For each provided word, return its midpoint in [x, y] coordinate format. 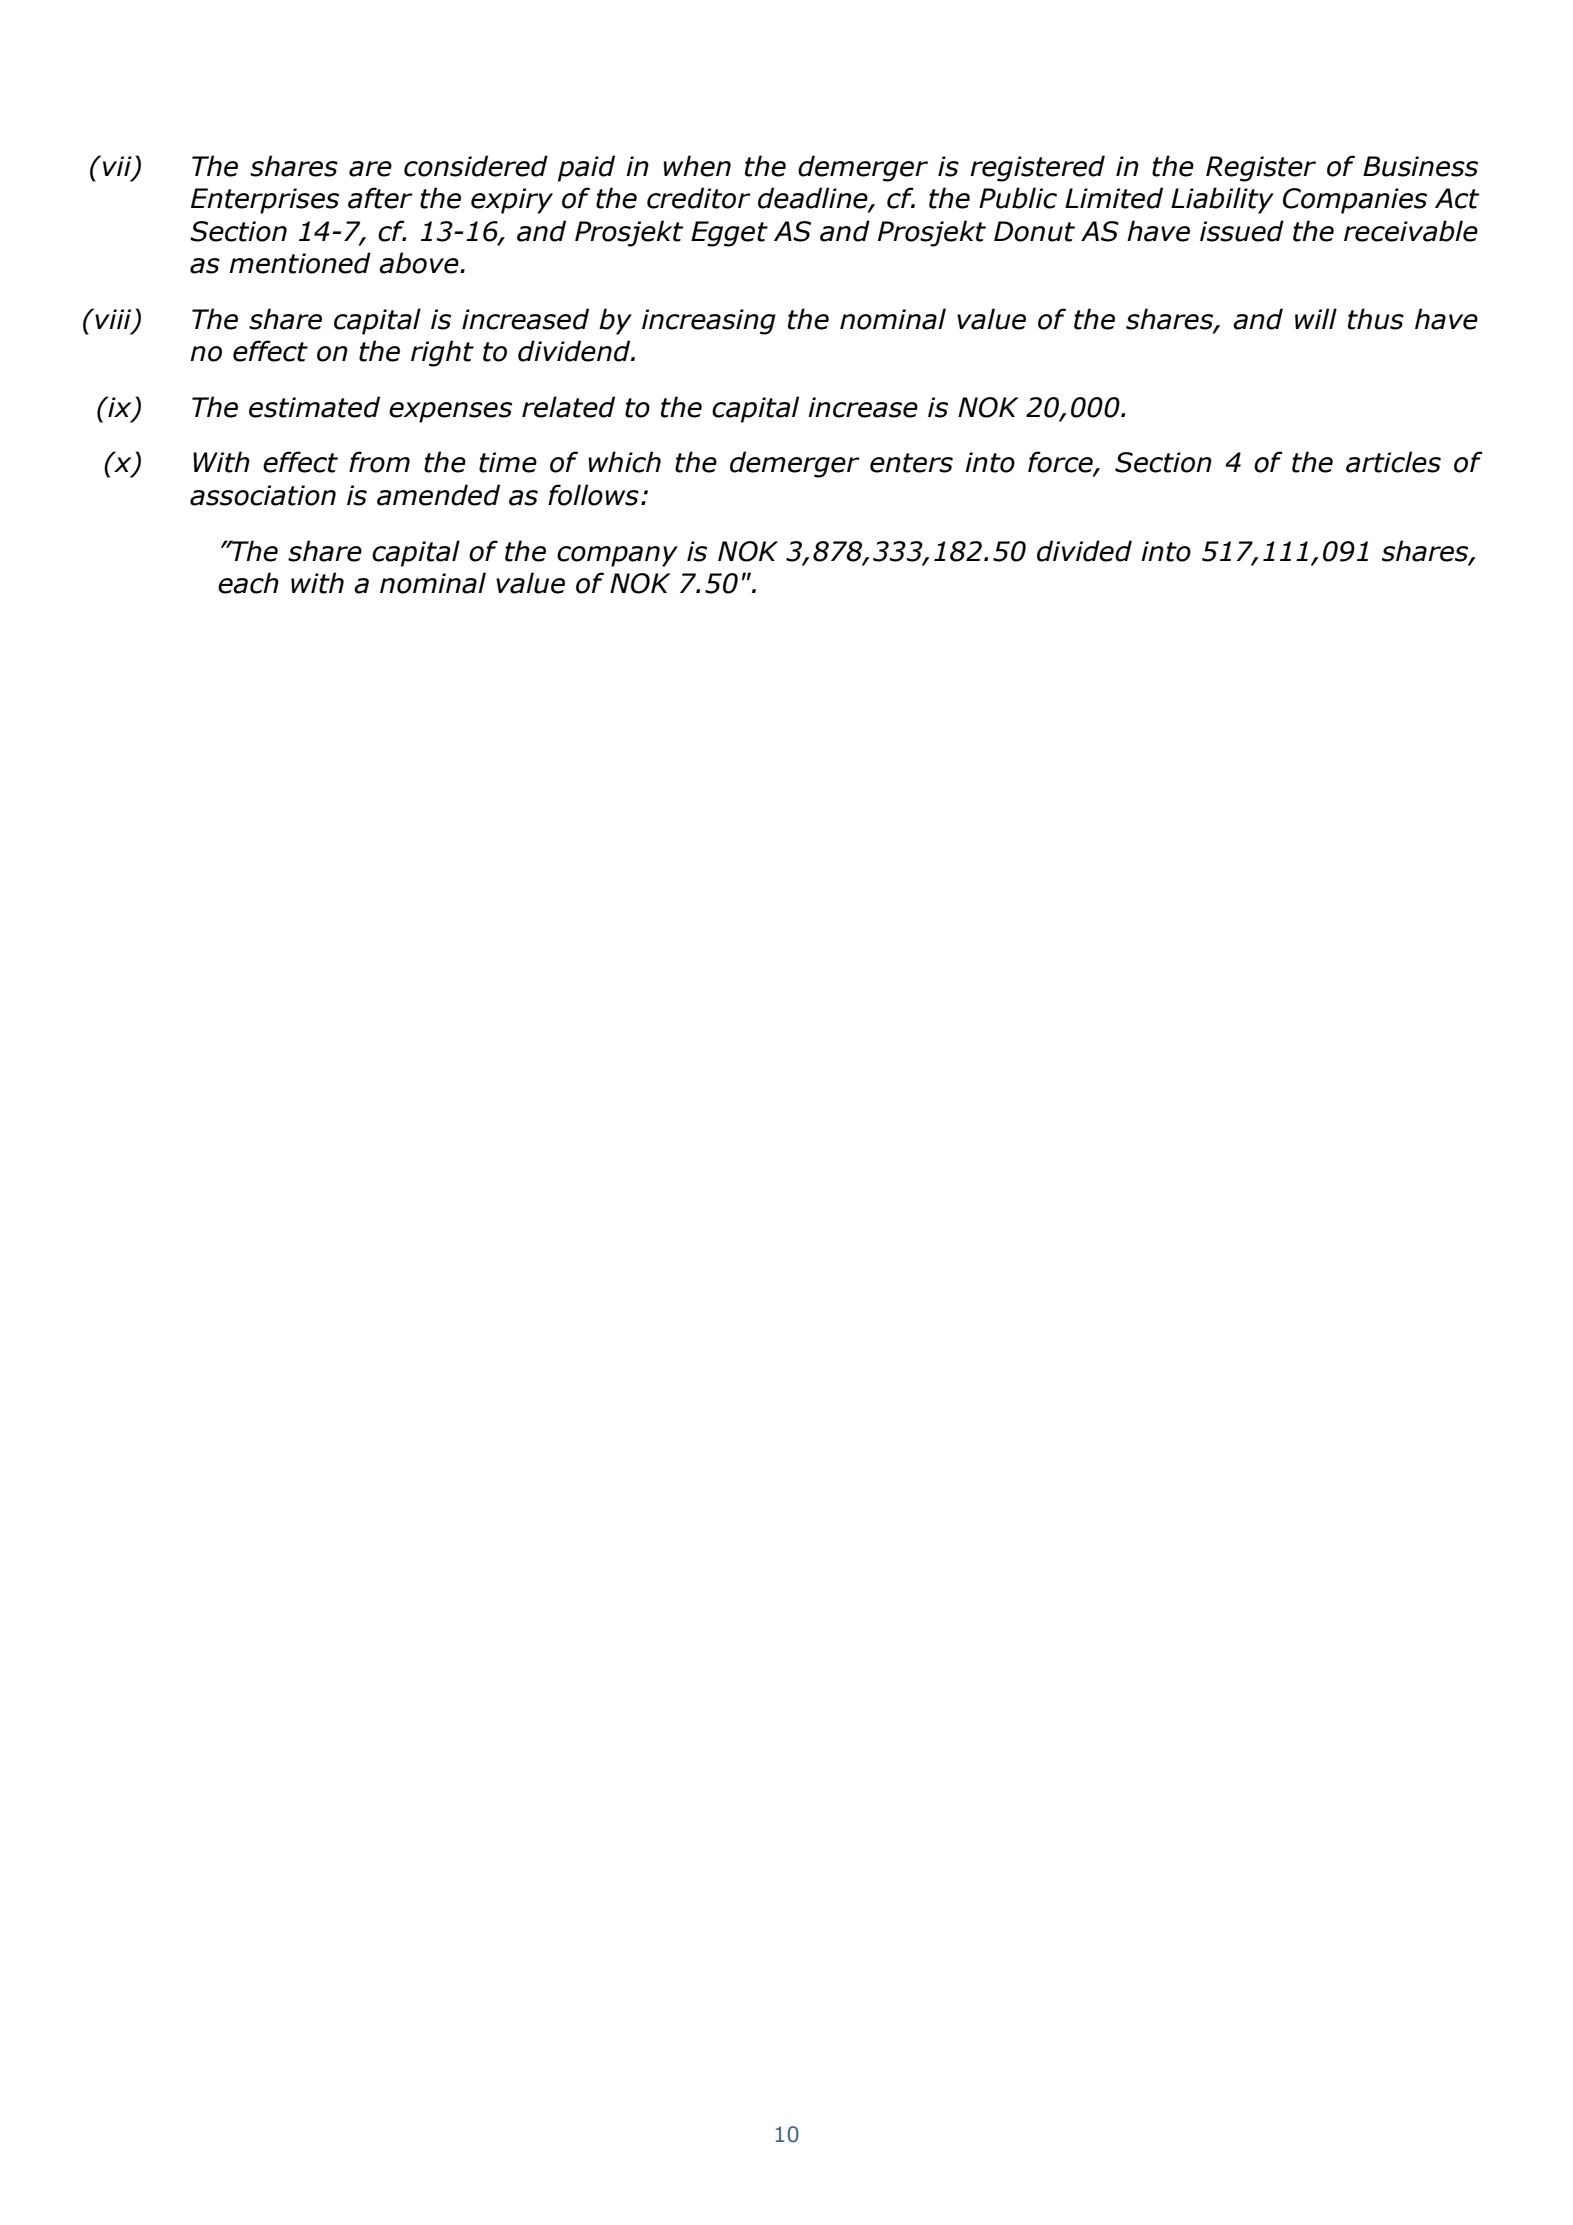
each [248, 583]
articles [1393, 462]
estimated [314, 407]
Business [1420, 166]
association [263, 495]
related [568, 407]
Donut [1034, 231]
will [1316, 318]
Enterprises [265, 201]
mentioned [300, 263]
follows [593, 495]
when [697, 166]
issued [1242, 231]
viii [113, 319]
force [1061, 463]
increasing [709, 322]
